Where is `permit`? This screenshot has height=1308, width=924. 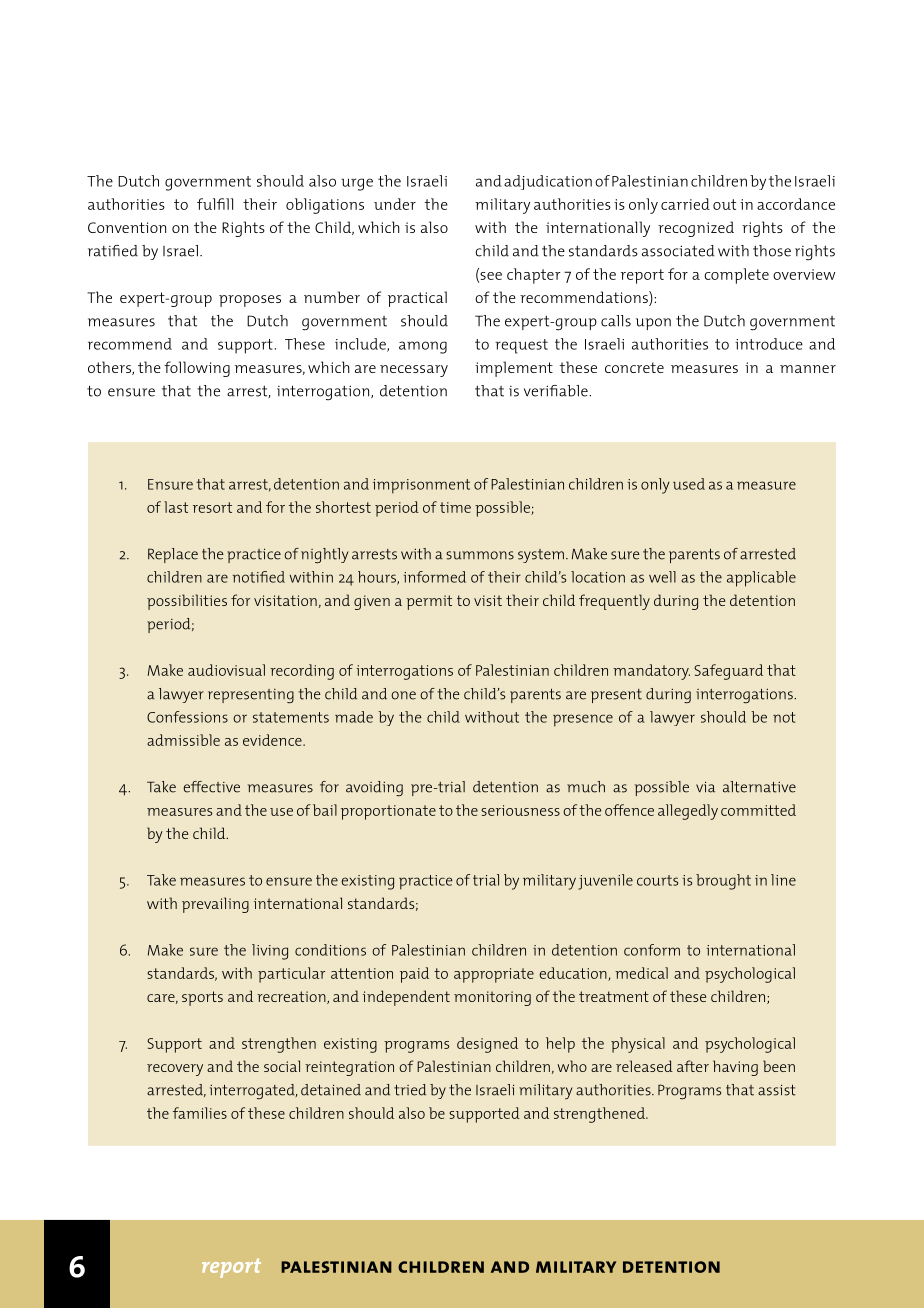 permit is located at coordinates (429, 602).
